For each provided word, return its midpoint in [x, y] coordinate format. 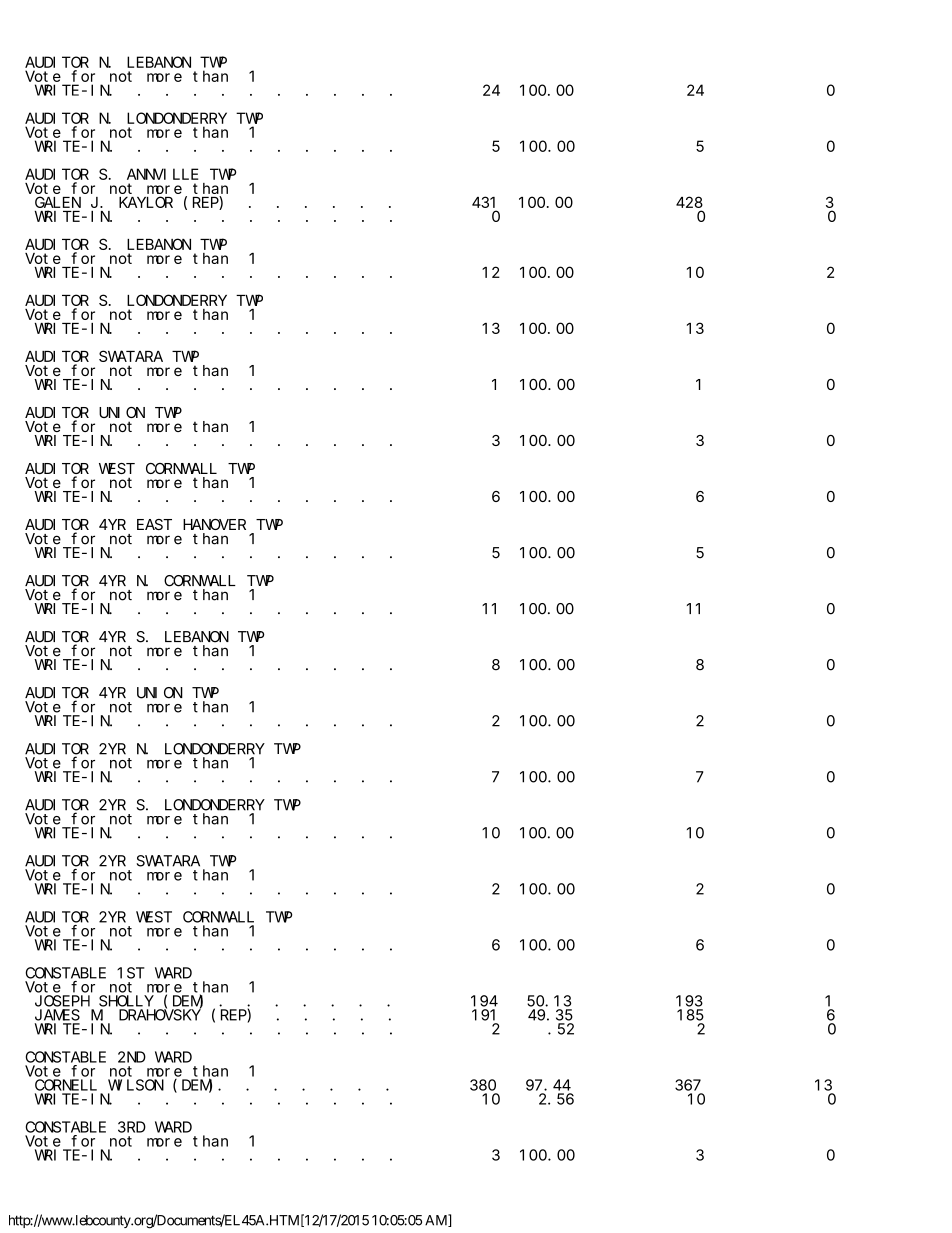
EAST [154, 524]
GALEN [58, 204]
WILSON [136, 1085]
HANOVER [214, 524]
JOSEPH [62, 1001]
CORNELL [66, 1085]
